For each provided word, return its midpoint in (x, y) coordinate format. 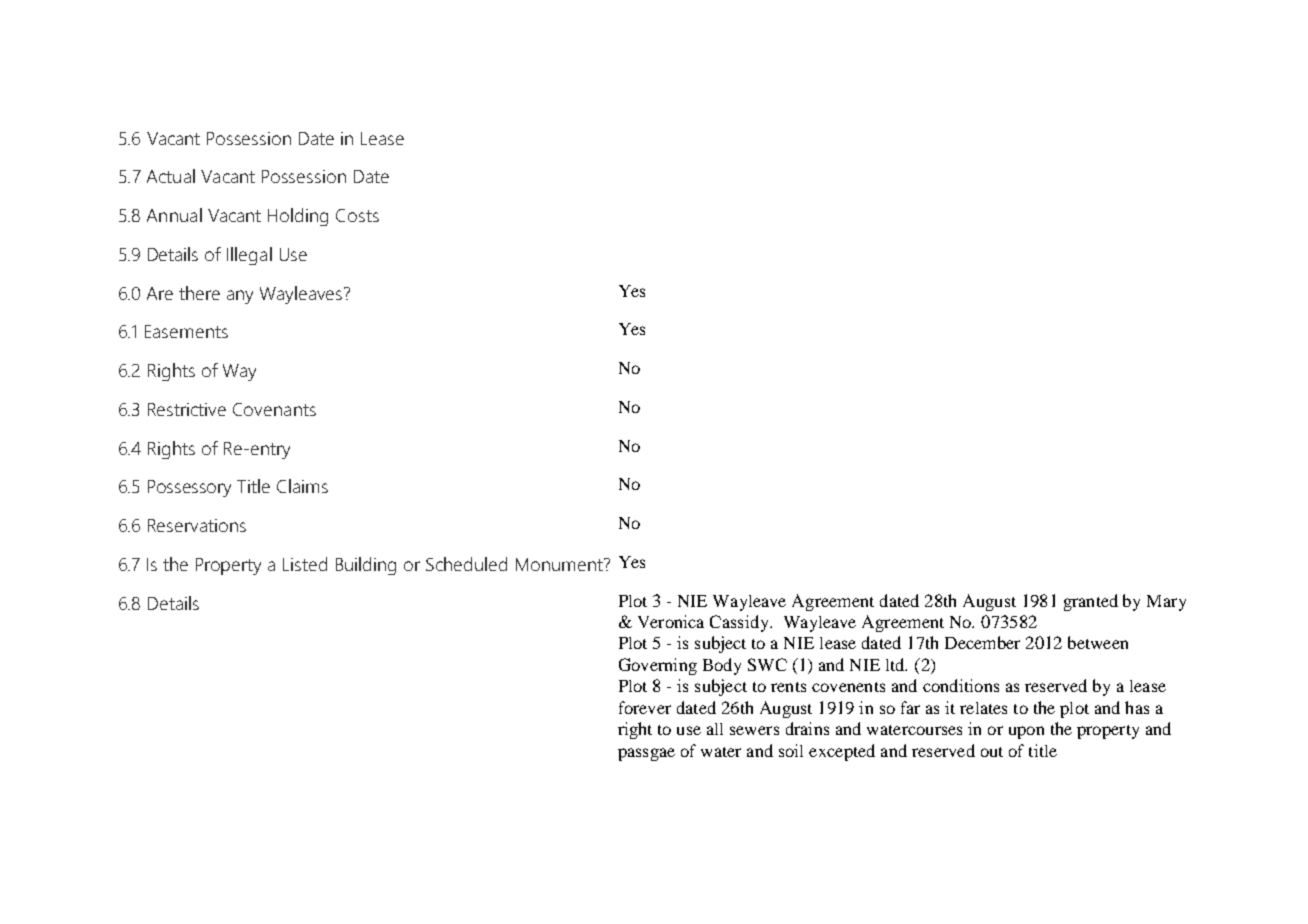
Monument (560, 564)
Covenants (274, 409)
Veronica (671, 621)
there (199, 293)
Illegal (249, 256)
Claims (302, 486)
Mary (1166, 603)
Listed (305, 564)
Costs (357, 215)
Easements (186, 331)
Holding (298, 217)
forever (645, 707)
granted (1091, 602)
